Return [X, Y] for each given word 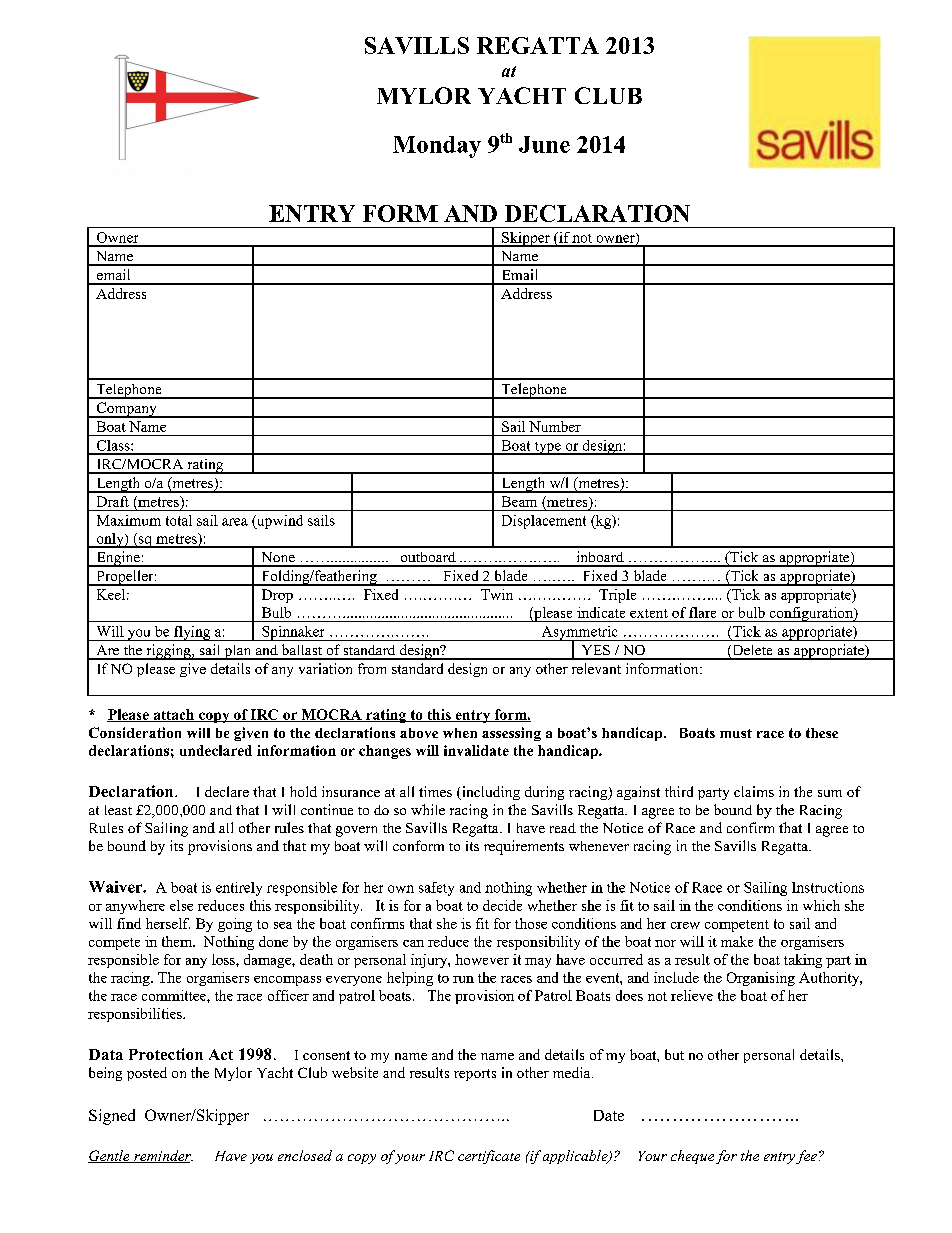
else [181, 905]
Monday [437, 147]
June [544, 144]
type [547, 448]
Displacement [544, 522]
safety [436, 889]
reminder [162, 1156]
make [737, 941]
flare [702, 612]
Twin [497, 594]
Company [126, 410]
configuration [811, 614]
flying [192, 633]
